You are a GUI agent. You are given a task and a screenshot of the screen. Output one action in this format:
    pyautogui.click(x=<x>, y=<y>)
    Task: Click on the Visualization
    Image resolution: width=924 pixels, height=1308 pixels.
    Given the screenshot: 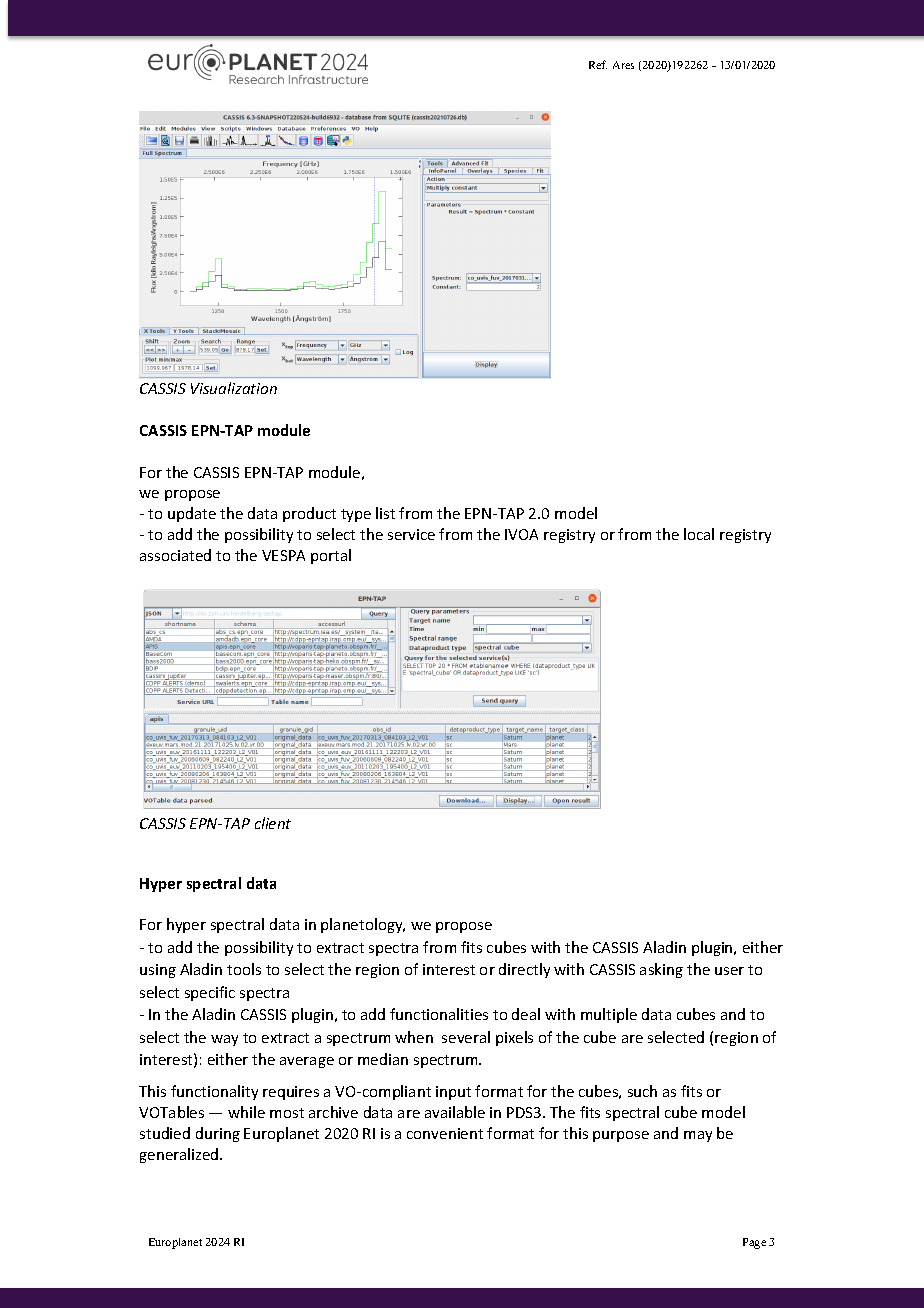 What is the action you would take?
    pyautogui.click(x=234, y=388)
